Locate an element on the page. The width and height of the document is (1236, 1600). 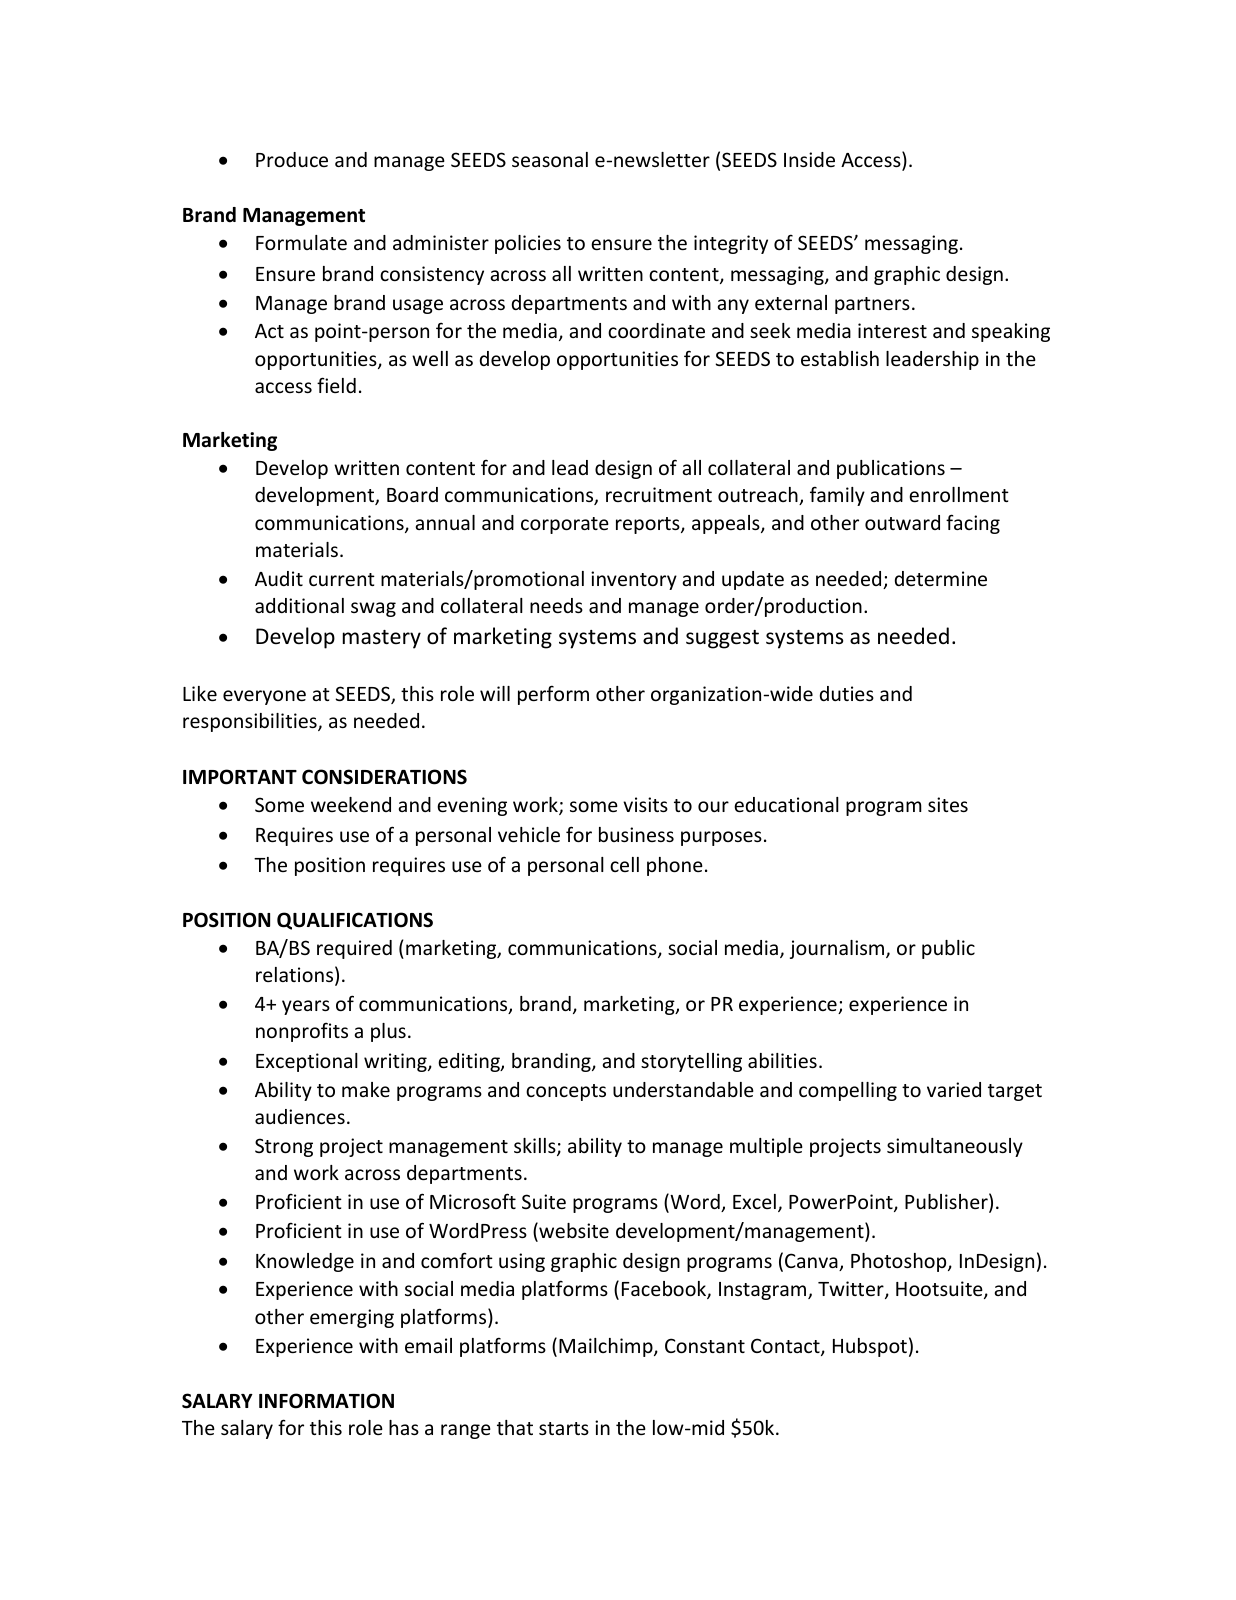
Hubspot is located at coordinates (870, 1347).
